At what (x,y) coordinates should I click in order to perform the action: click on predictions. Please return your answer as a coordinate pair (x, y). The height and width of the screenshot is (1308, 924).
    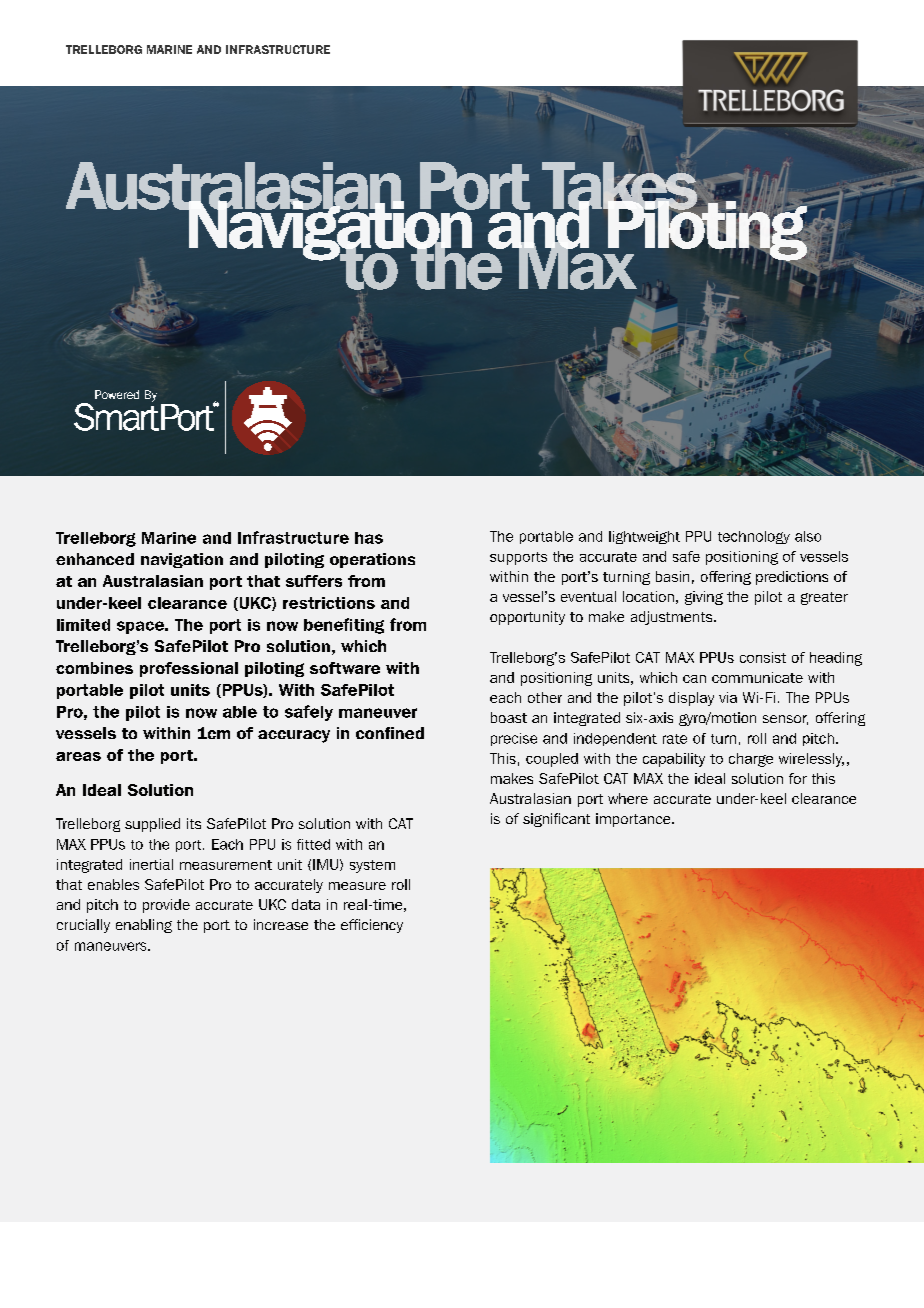
    Looking at the image, I should click on (792, 578).
